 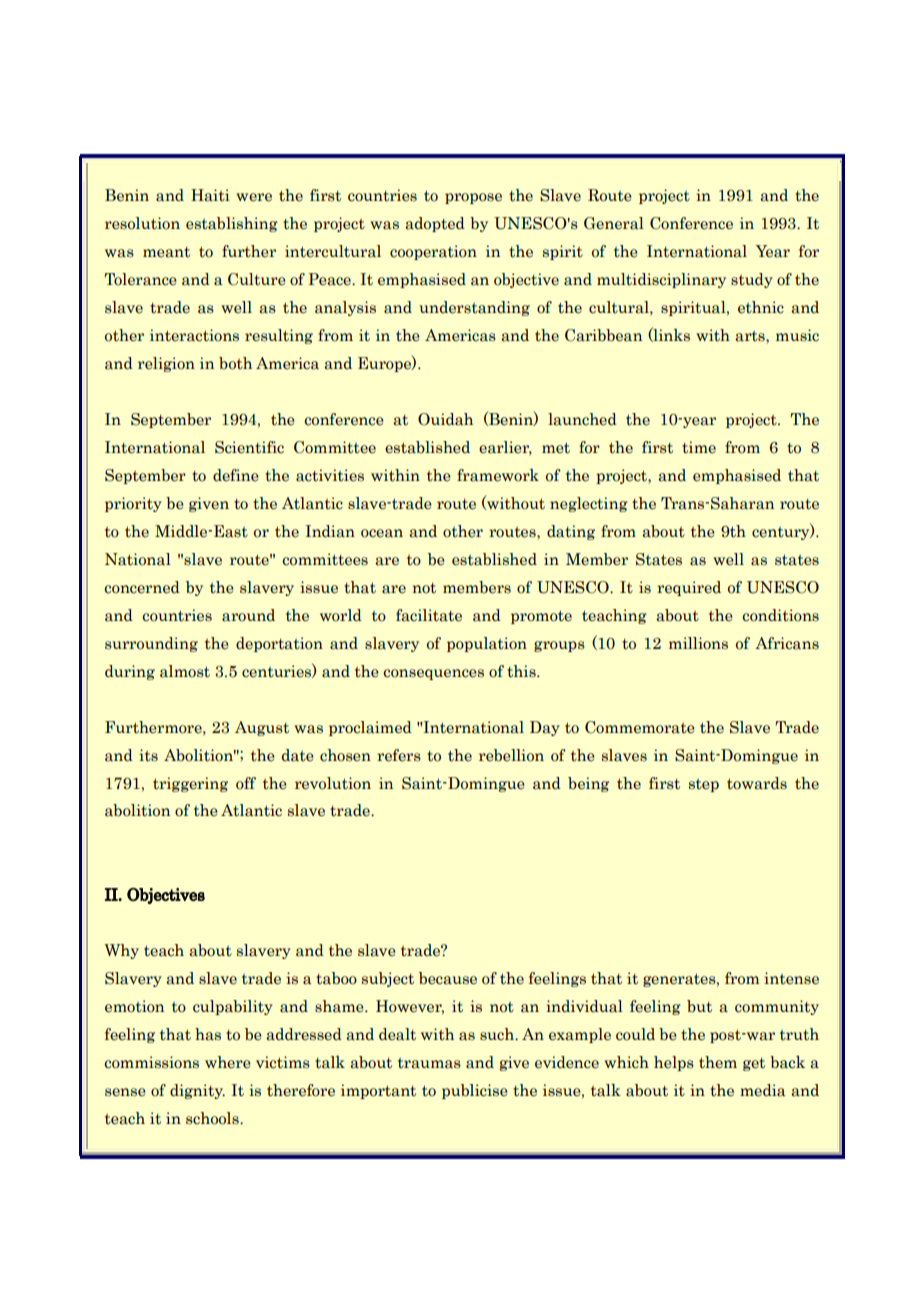 I want to click on define, so click(x=236, y=475).
